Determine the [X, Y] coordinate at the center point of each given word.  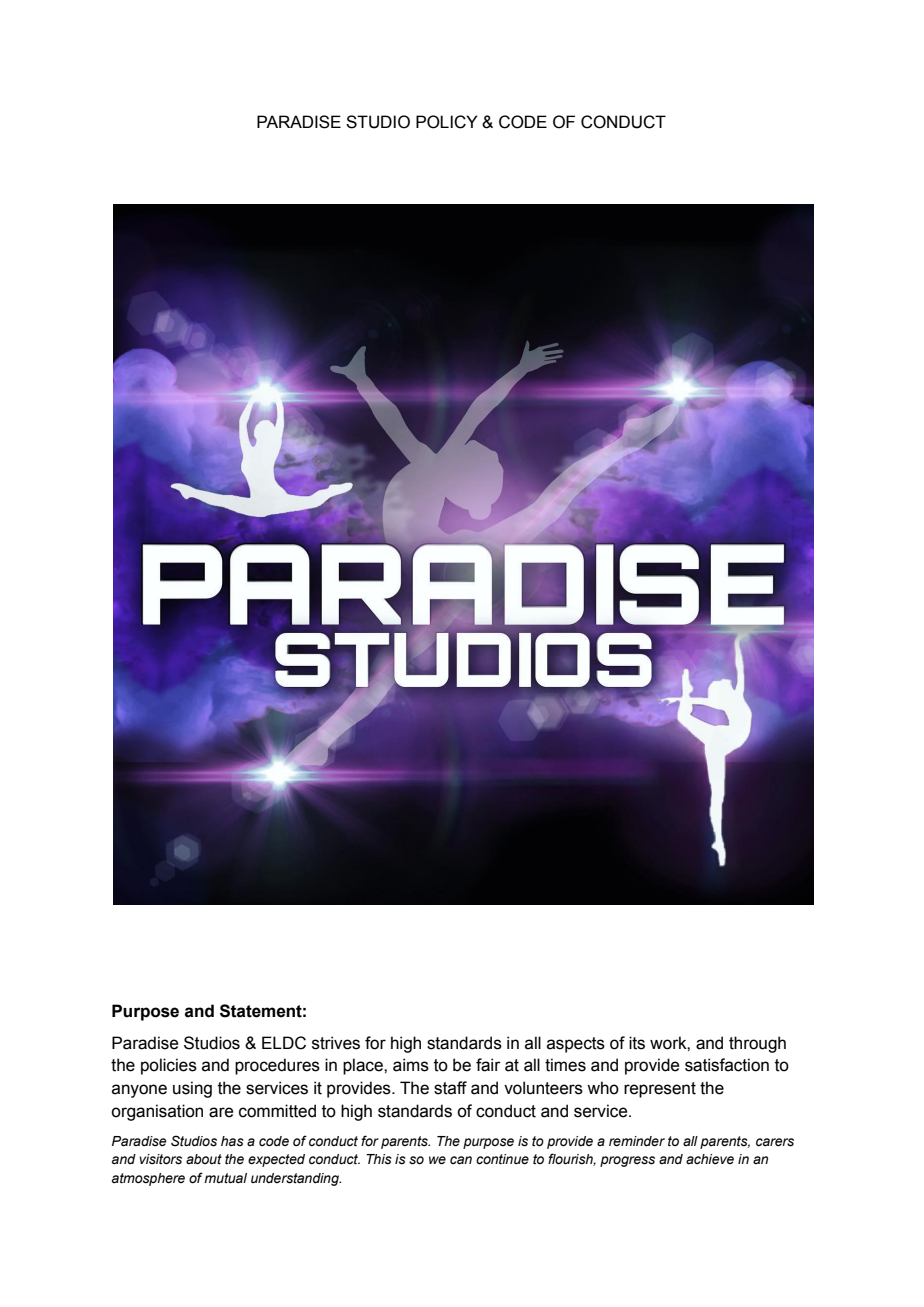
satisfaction [727, 1065]
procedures [277, 1066]
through [757, 1044]
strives [336, 1043]
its [637, 1043]
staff [450, 1088]
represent [660, 1090]
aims [411, 1065]
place [364, 1066]
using [192, 1089]
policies [169, 1066]
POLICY [447, 122]
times [565, 1065]
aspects [576, 1045]
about [204, 1159]
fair [488, 1065]
